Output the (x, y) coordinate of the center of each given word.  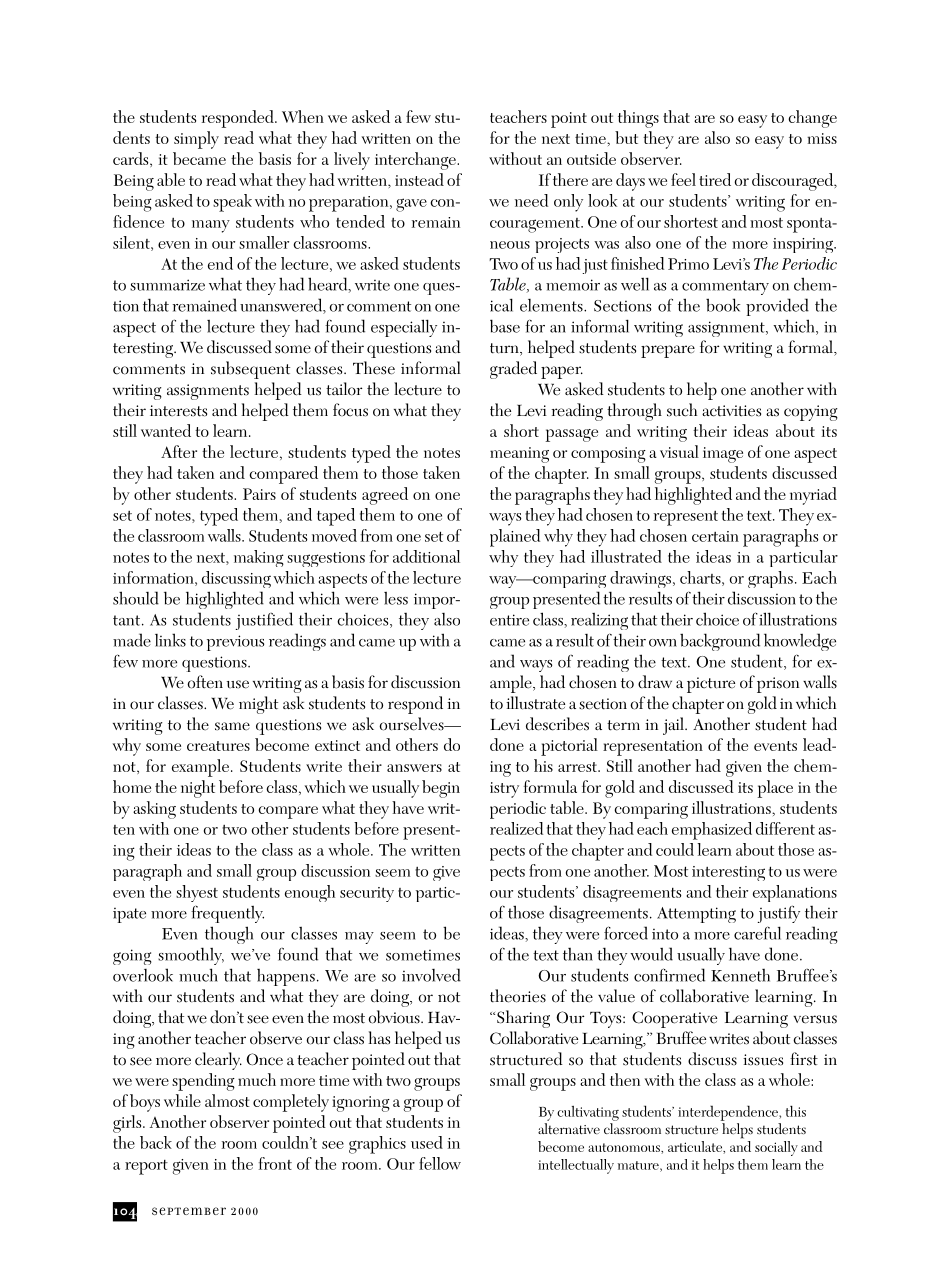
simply (196, 140)
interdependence (729, 1113)
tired (715, 179)
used (427, 1142)
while (182, 1100)
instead (419, 179)
